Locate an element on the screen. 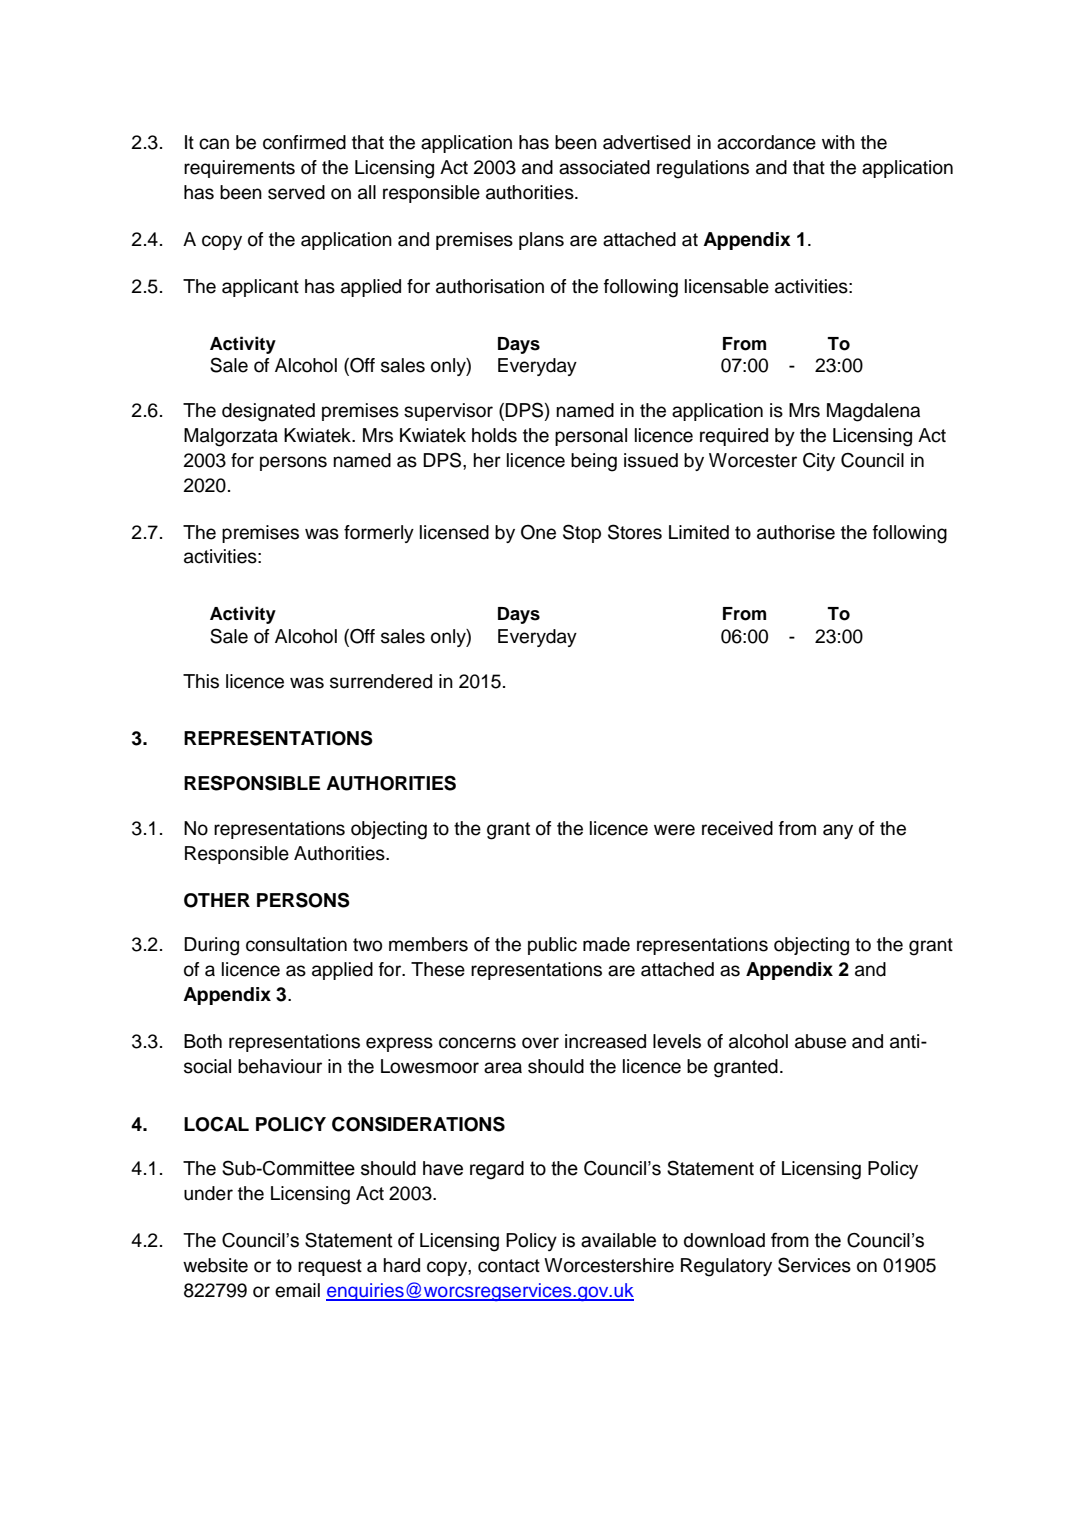  public is located at coordinates (552, 946).
